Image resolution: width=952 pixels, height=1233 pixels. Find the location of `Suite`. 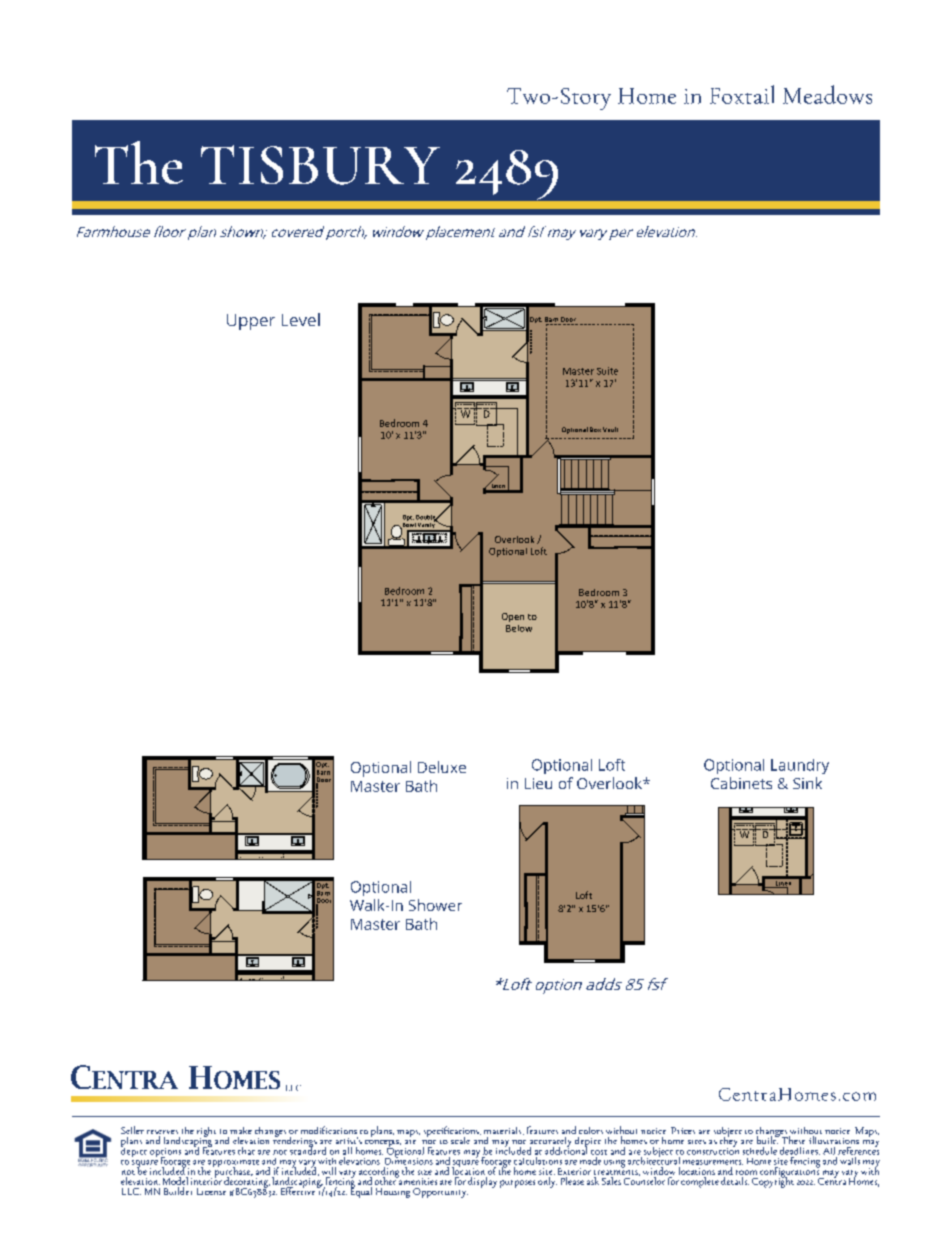

Suite is located at coordinates (607, 371).
